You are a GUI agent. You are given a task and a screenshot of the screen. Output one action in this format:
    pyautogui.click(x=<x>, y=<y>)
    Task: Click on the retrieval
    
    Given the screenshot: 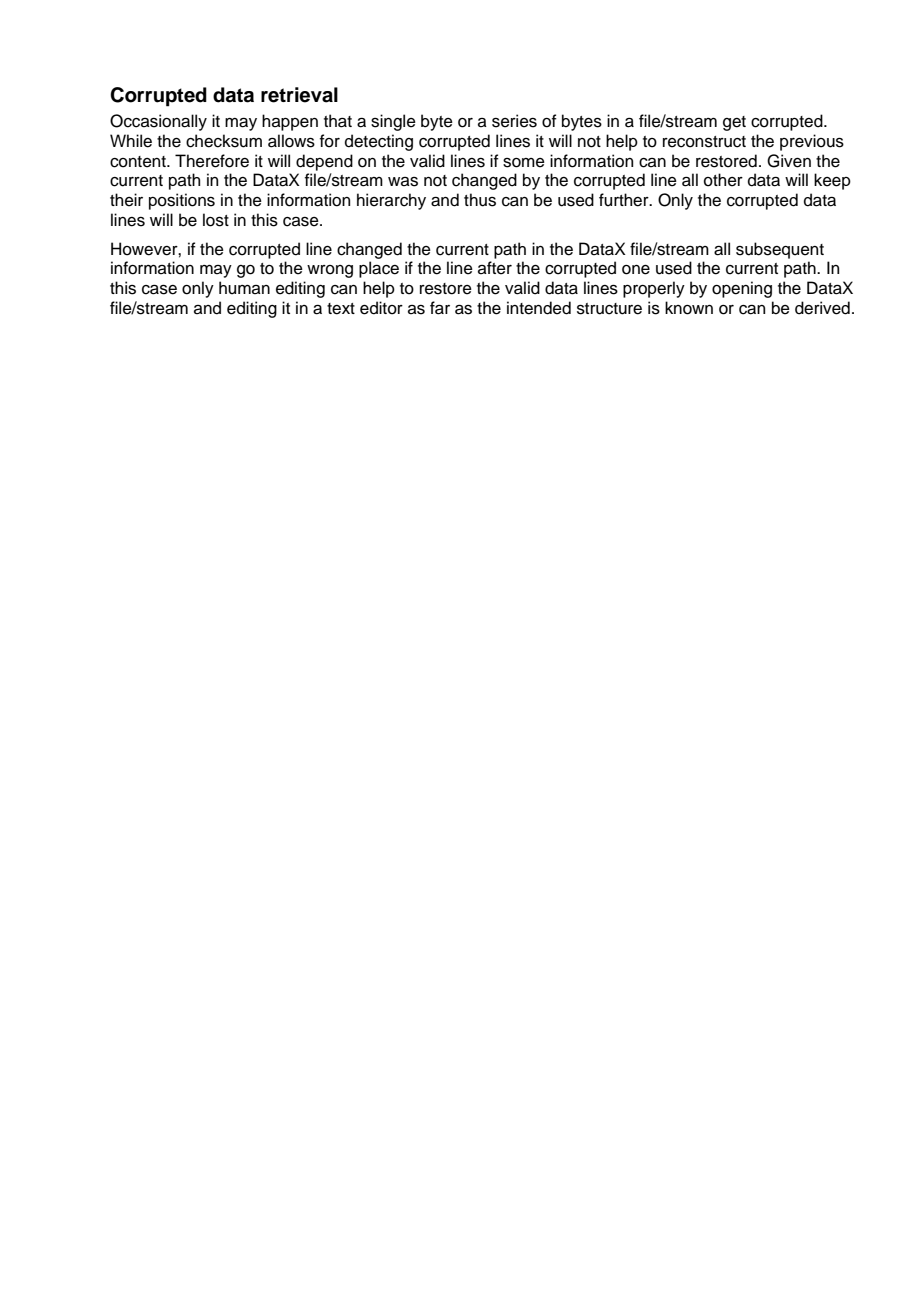 What is the action you would take?
    pyautogui.click(x=299, y=95)
